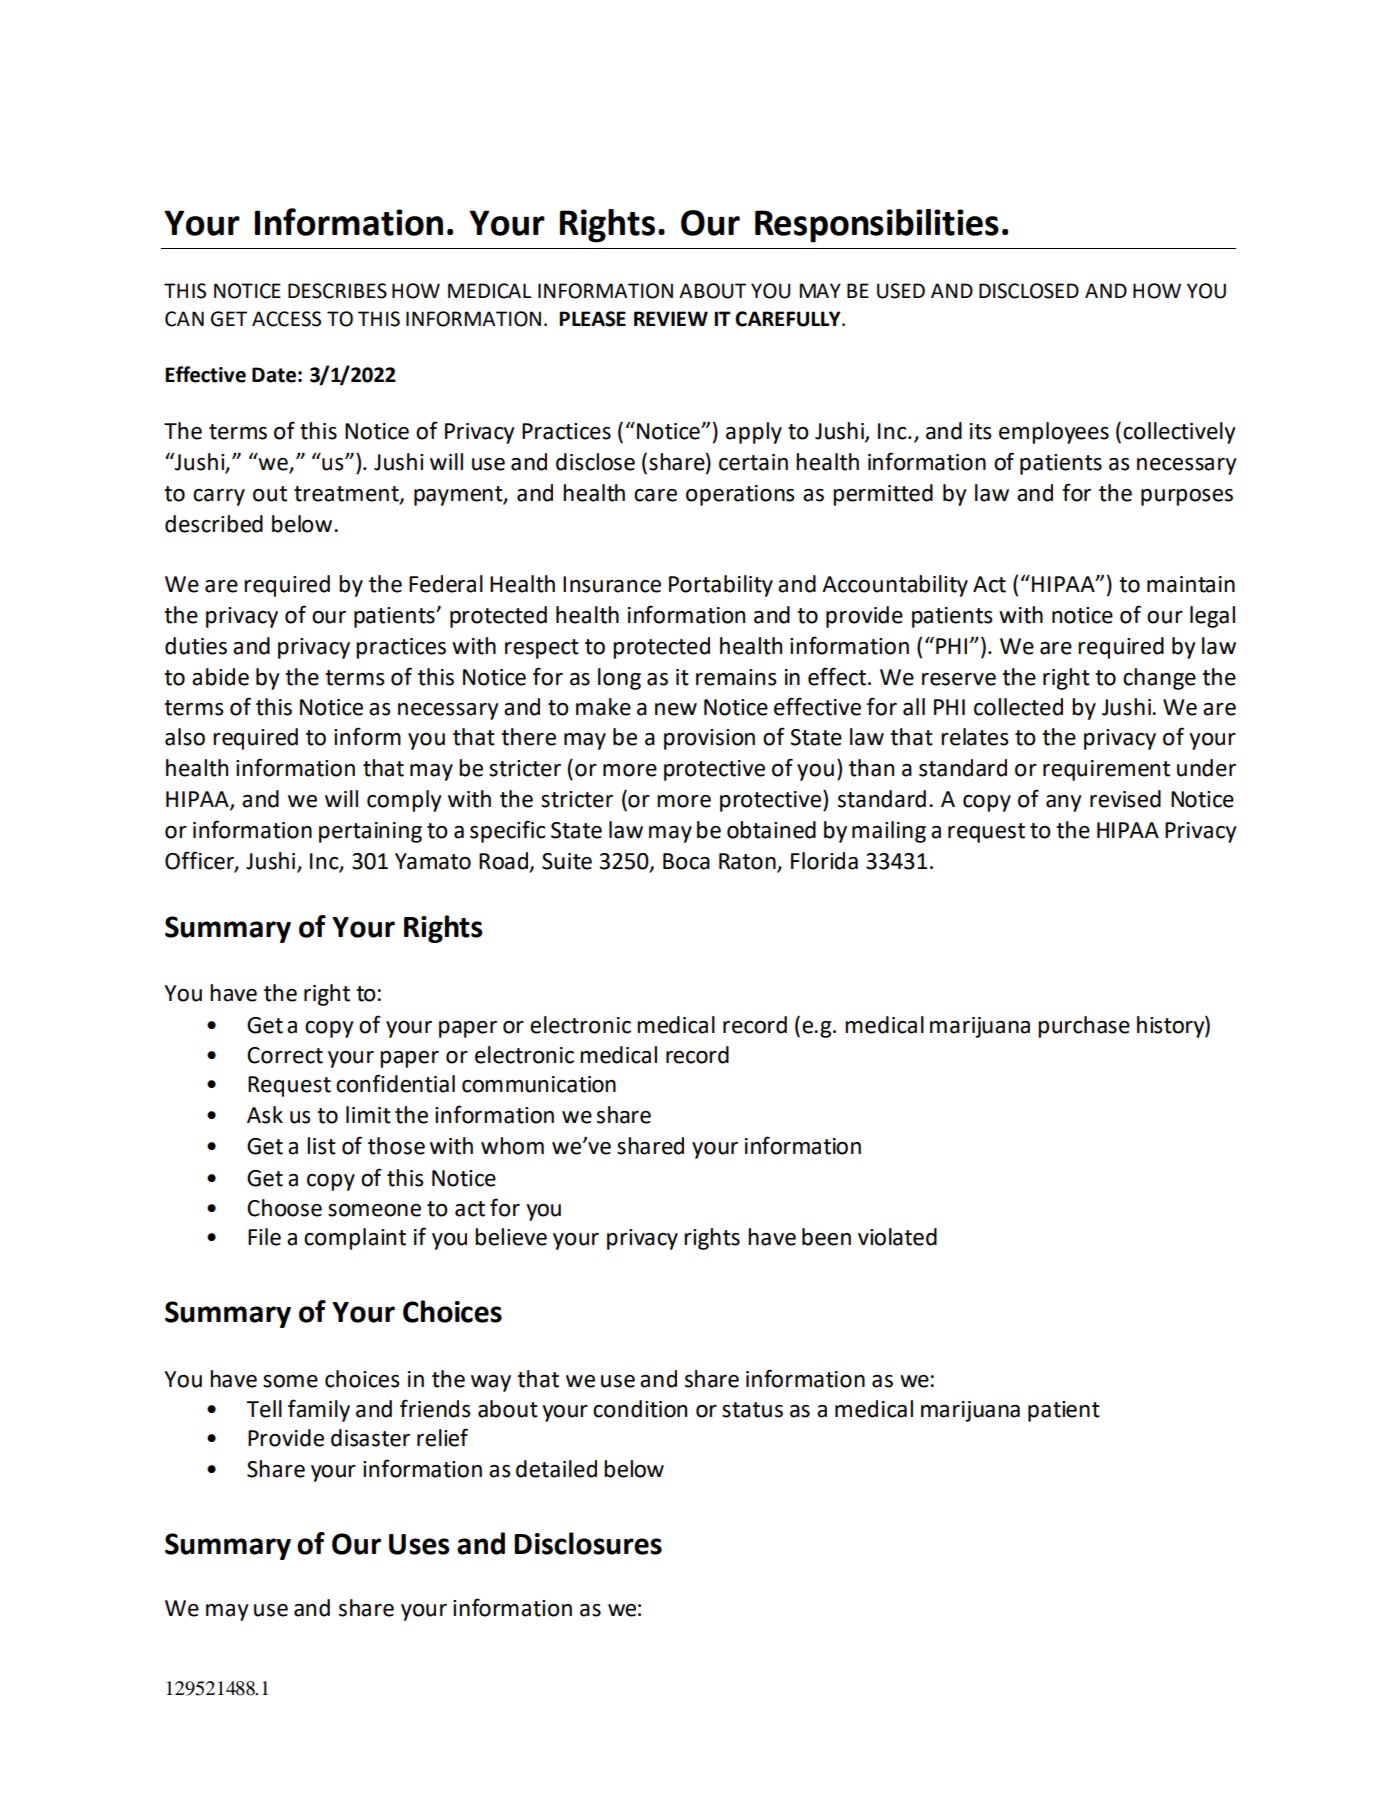  I want to click on Ask, so click(265, 1115).
